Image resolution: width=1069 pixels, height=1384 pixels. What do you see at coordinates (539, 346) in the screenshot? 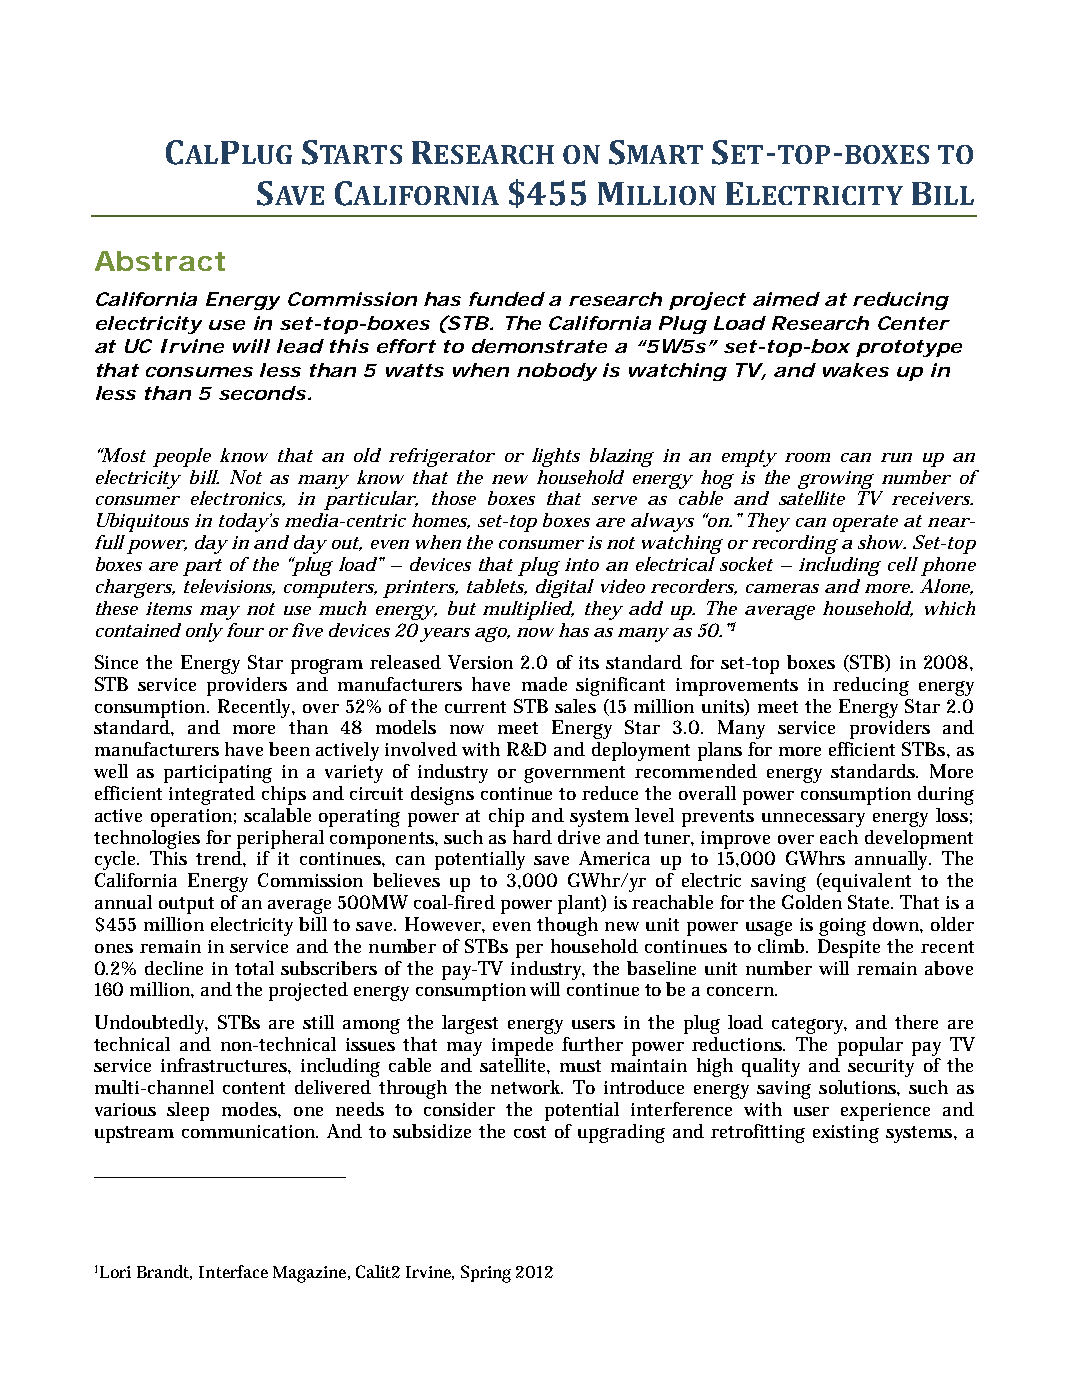
I see `demonstrate` at bounding box center [539, 346].
